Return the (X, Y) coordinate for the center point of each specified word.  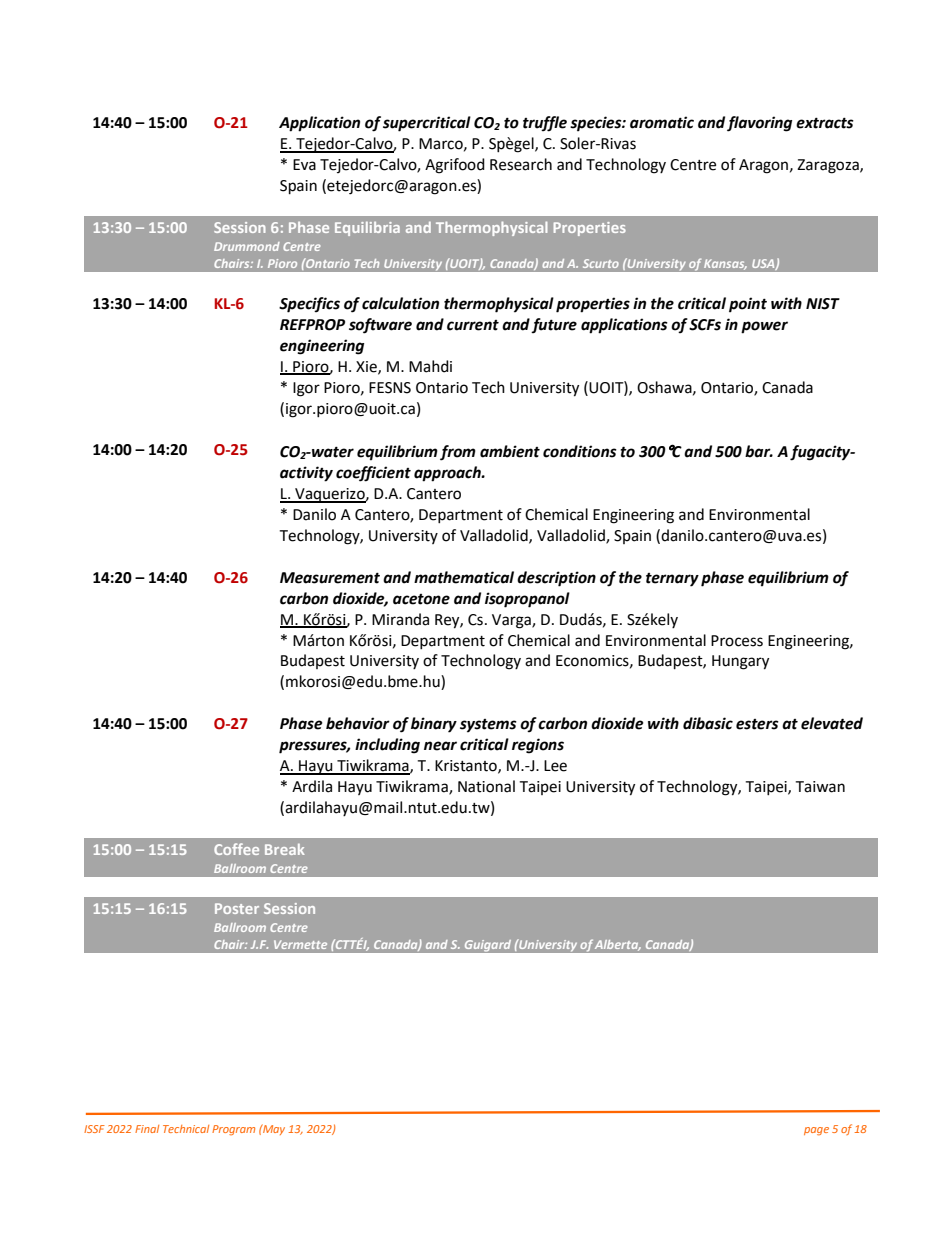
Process (737, 641)
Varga (512, 621)
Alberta (618, 945)
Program (233, 1130)
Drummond (247, 246)
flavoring (759, 124)
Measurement (330, 578)
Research (521, 164)
